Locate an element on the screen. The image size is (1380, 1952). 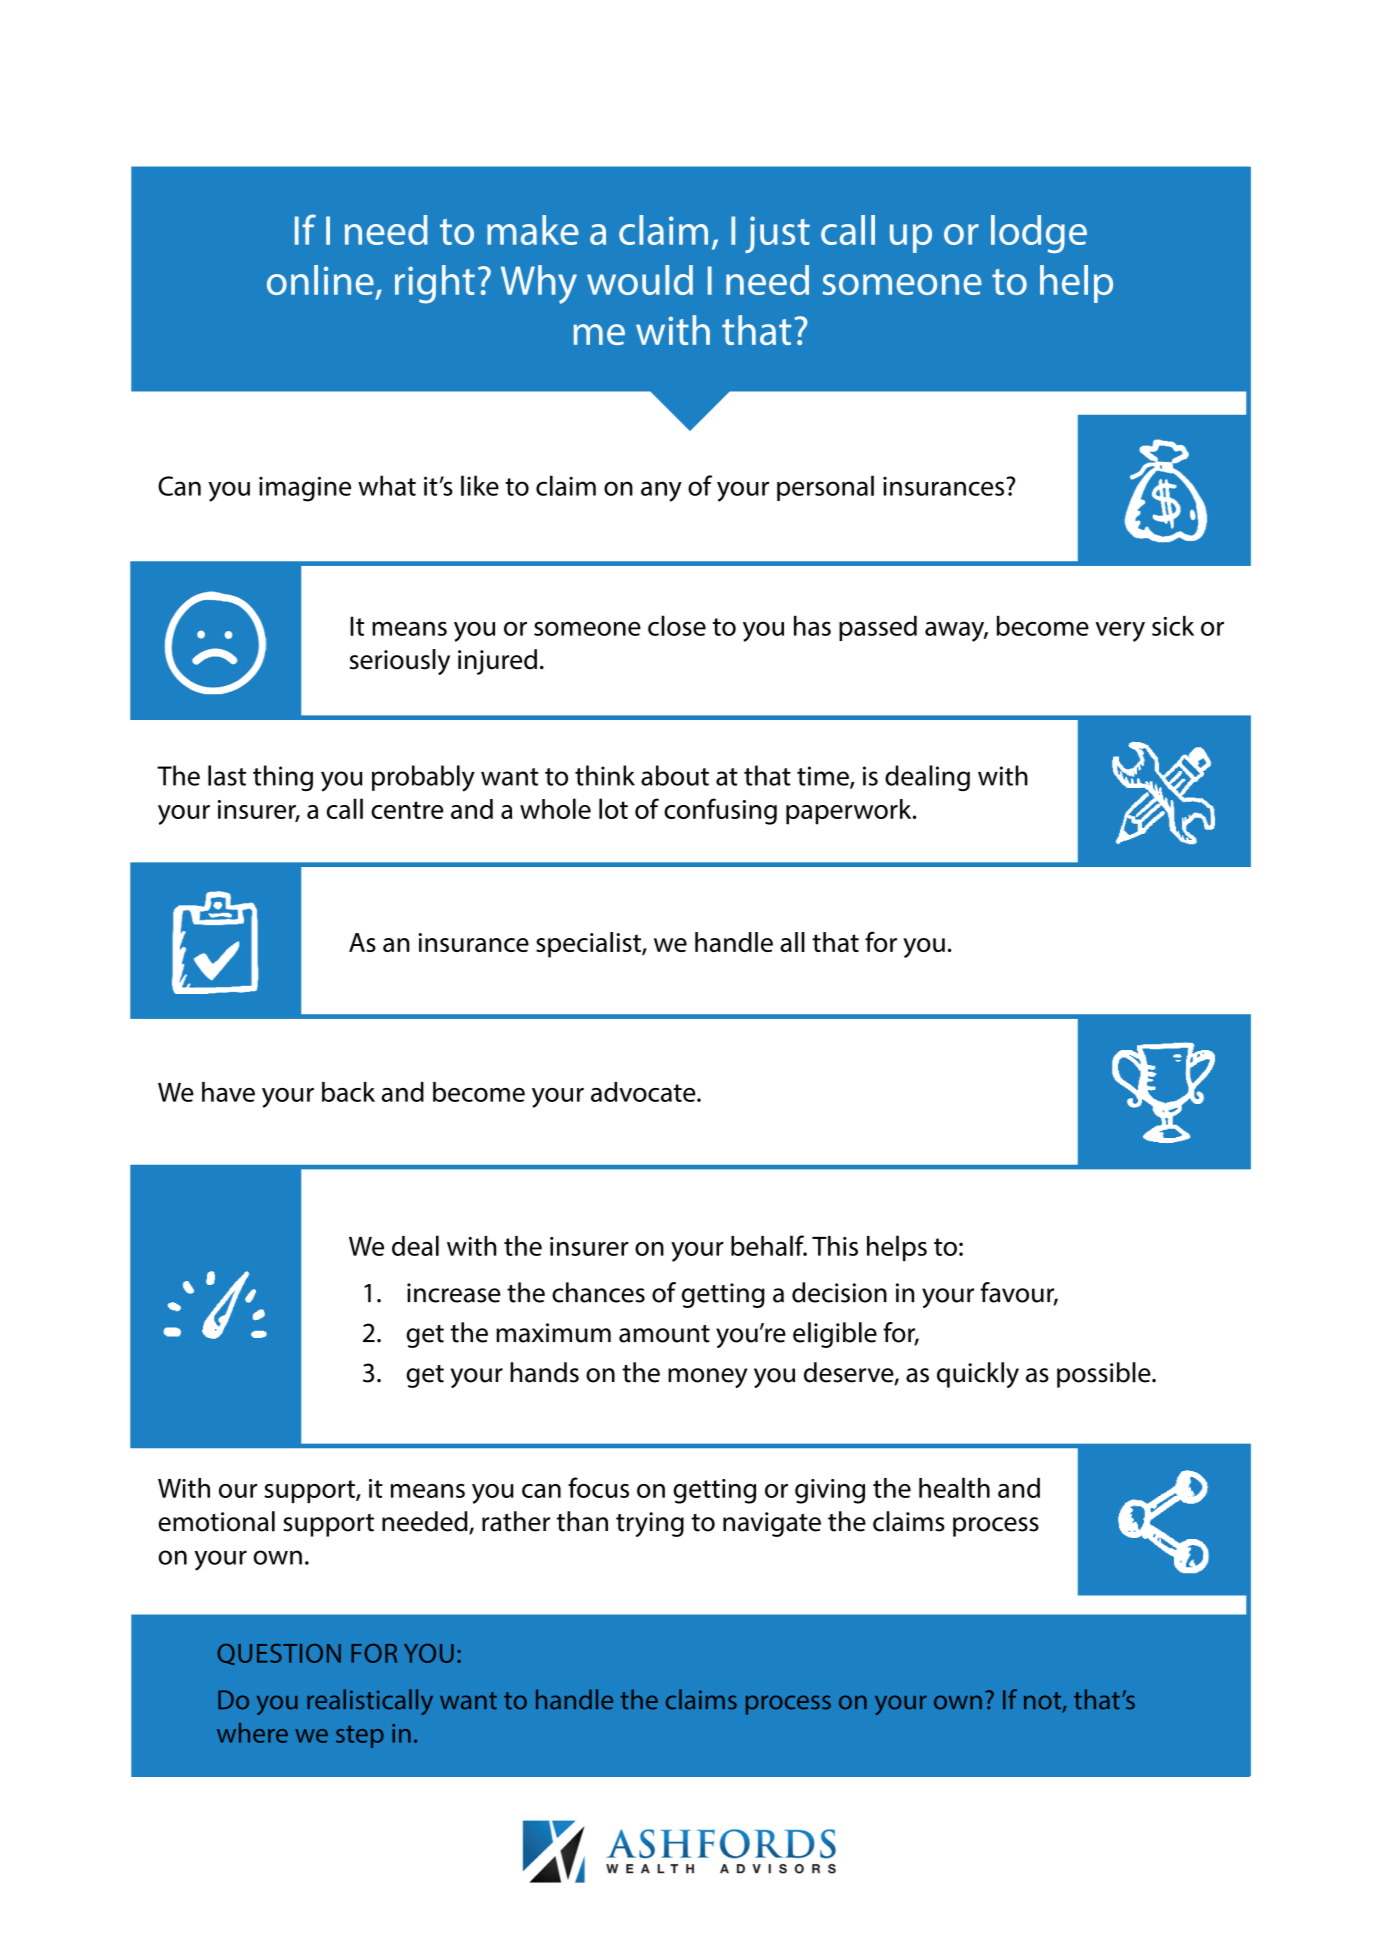
would is located at coordinates (640, 280).
